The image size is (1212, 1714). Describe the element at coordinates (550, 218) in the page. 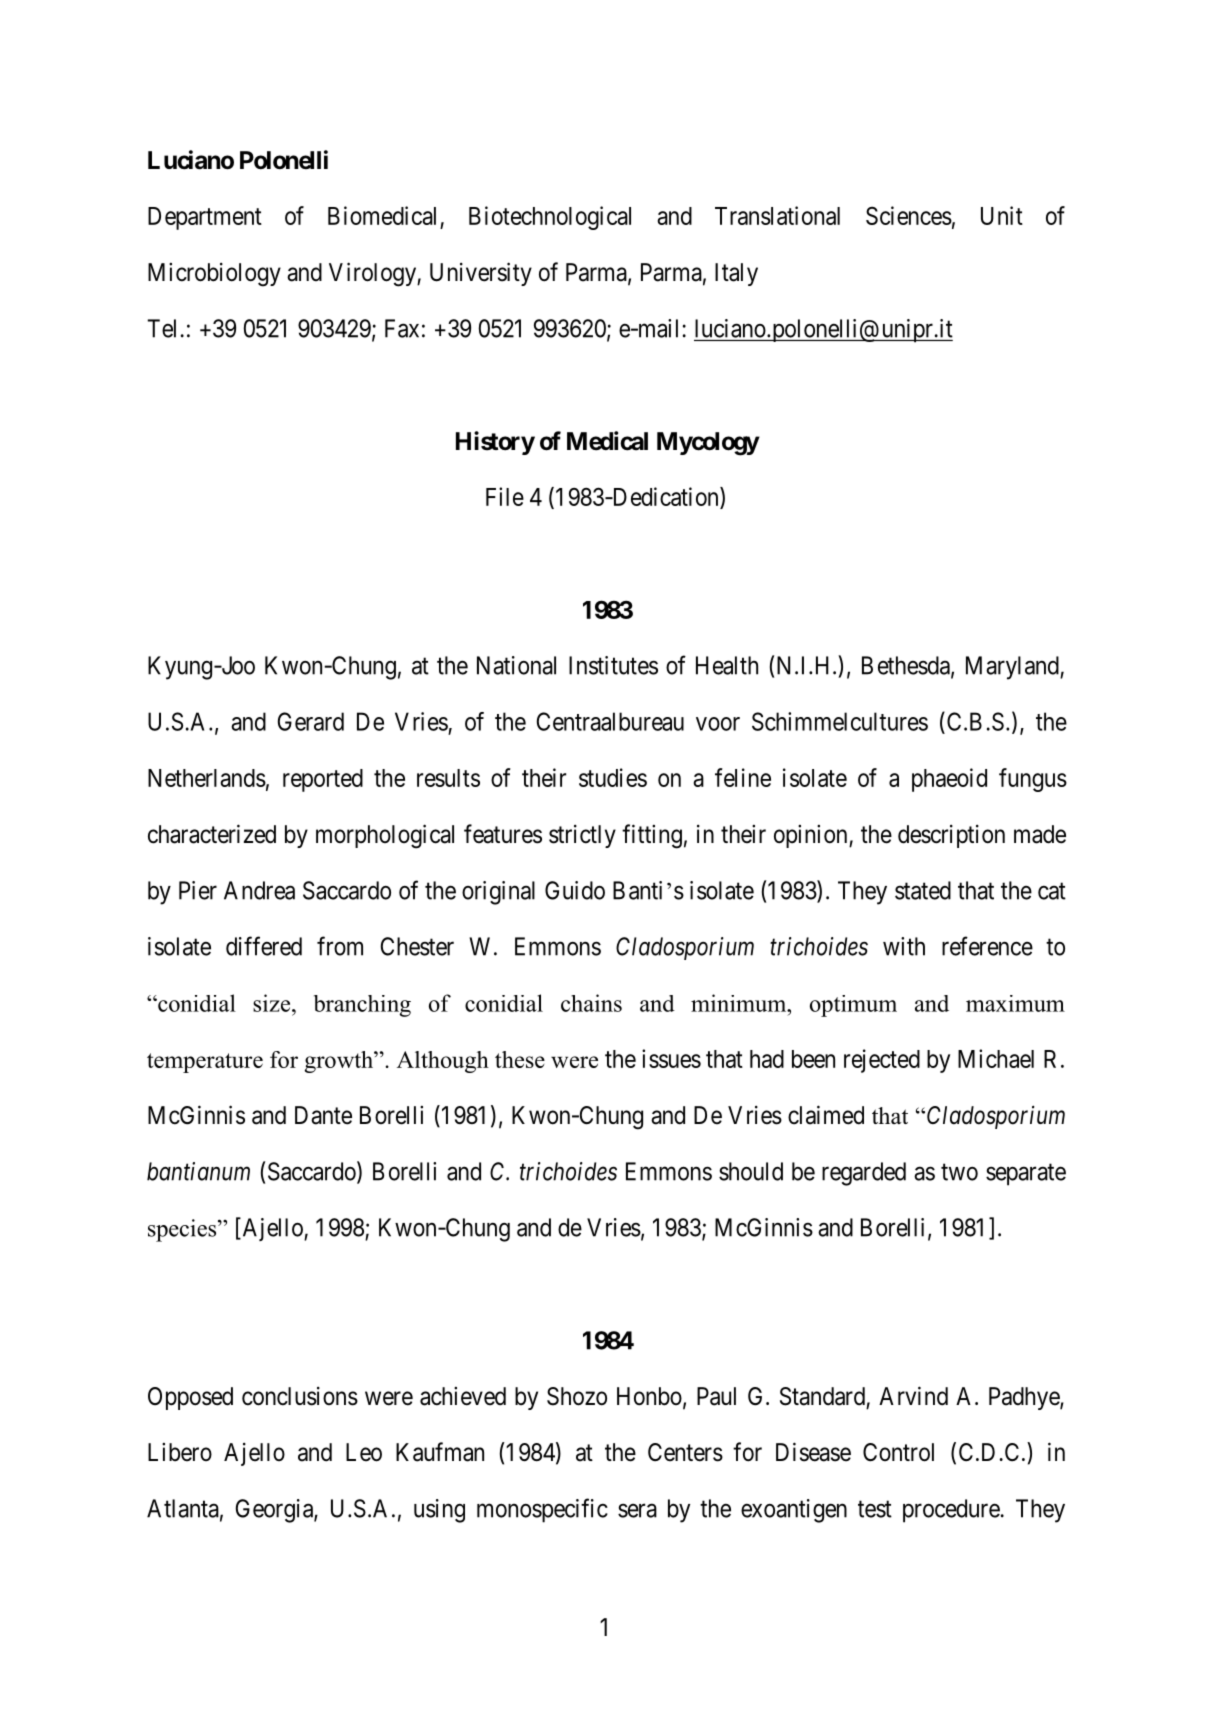

I see `Biotechnological` at that location.
